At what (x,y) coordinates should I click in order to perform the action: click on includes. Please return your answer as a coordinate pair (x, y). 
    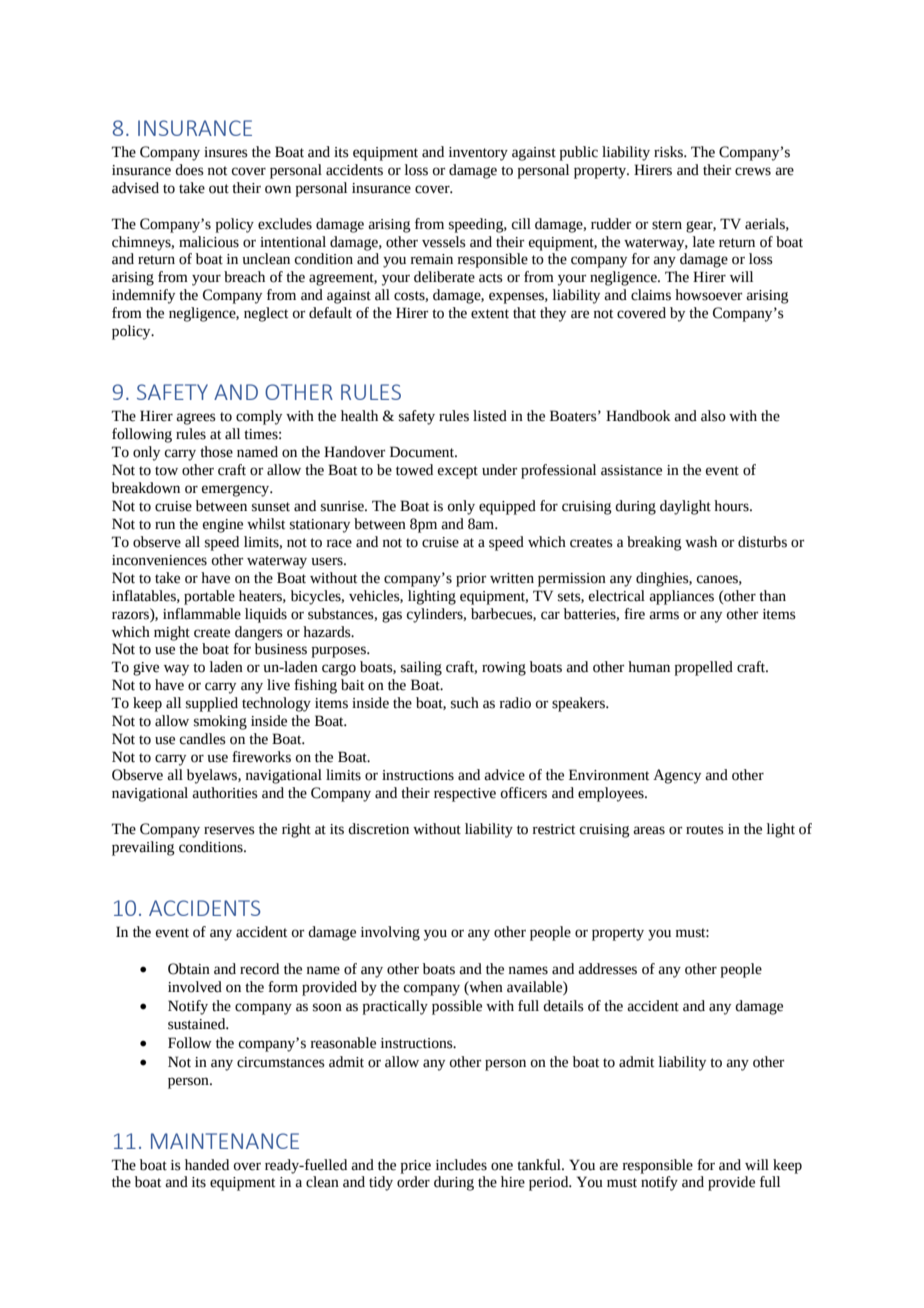
    Looking at the image, I should click on (461, 1165).
